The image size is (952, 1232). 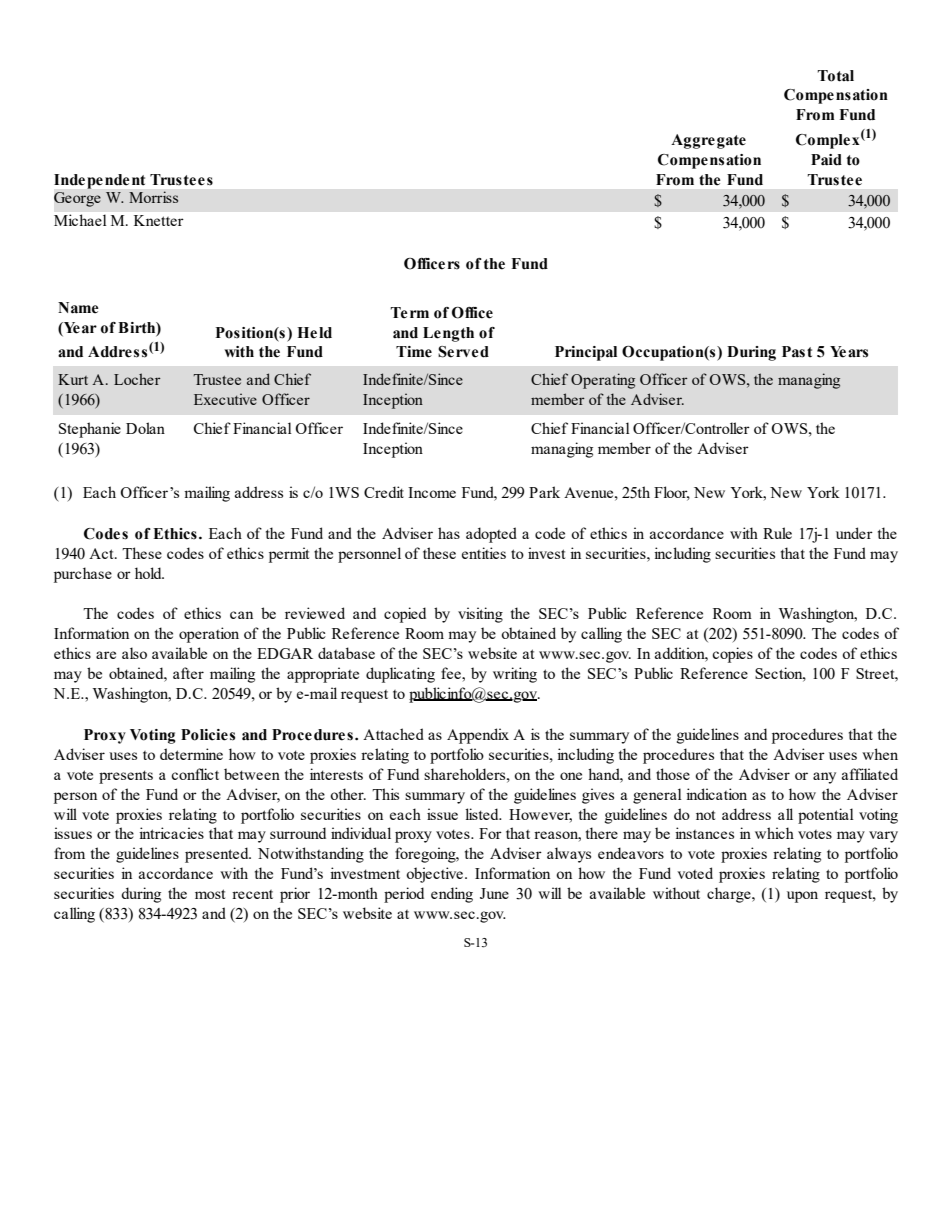 I want to click on objective, so click(x=436, y=875).
